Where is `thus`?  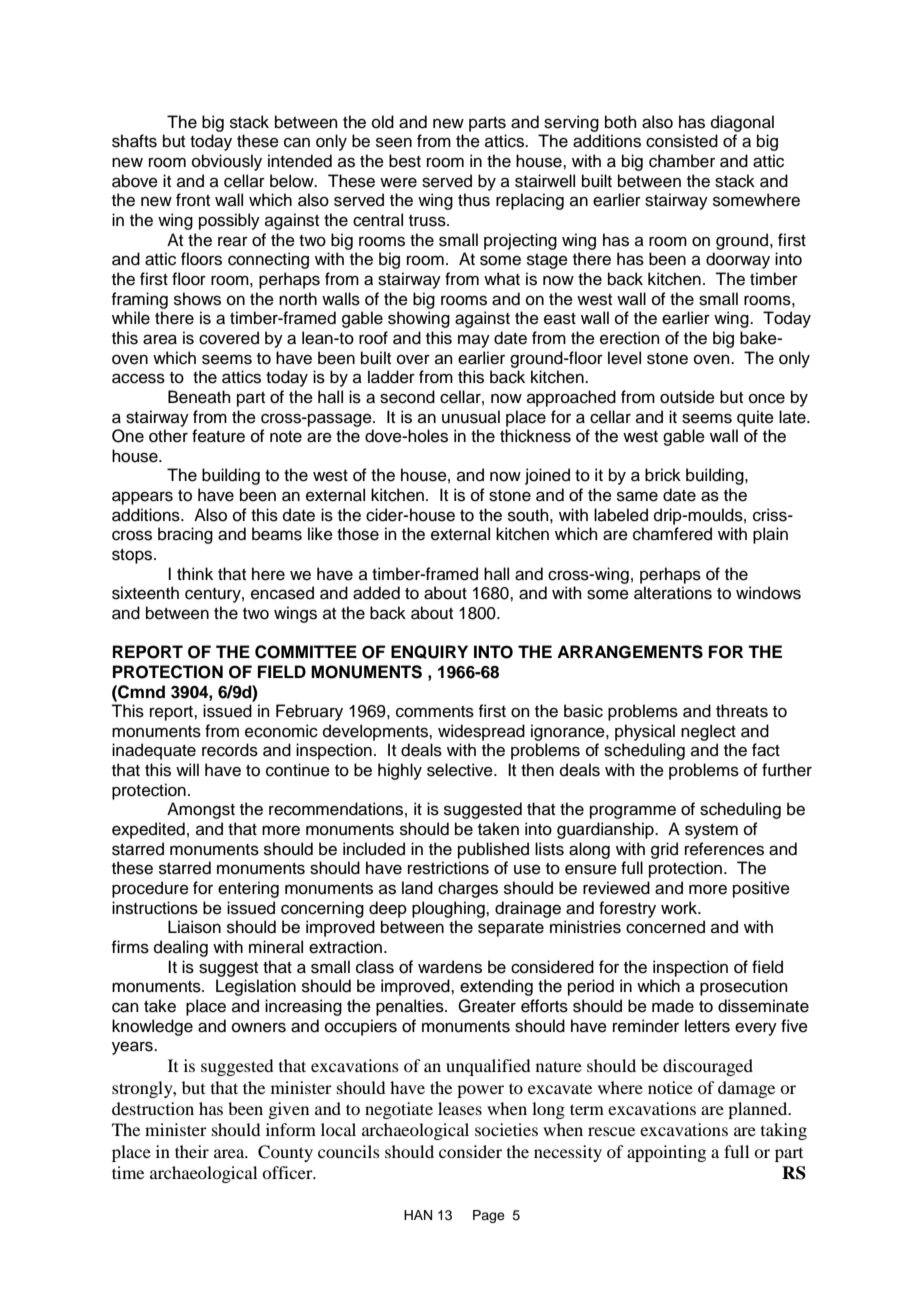
thus is located at coordinates (474, 200).
